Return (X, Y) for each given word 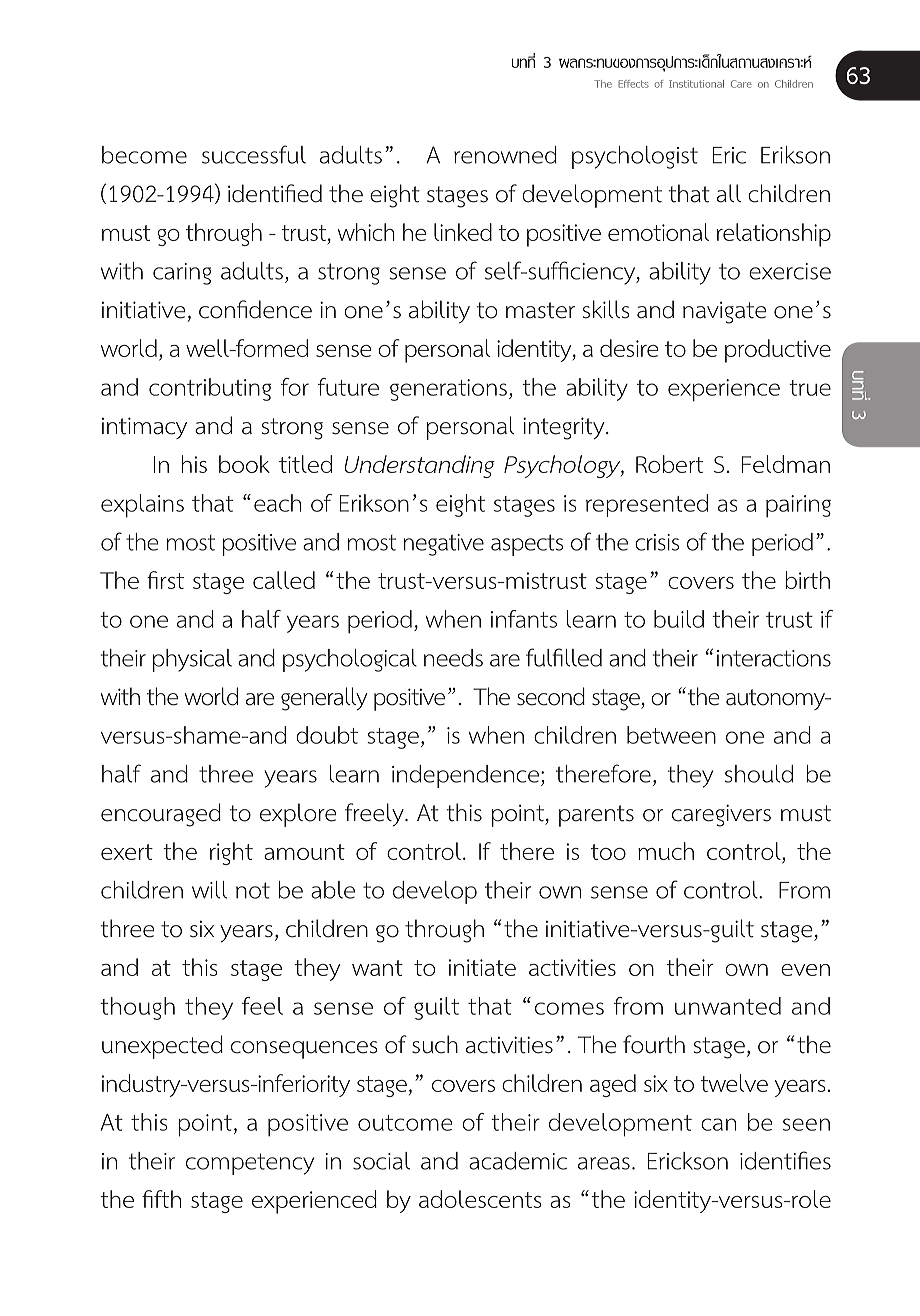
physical (192, 660)
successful (254, 154)
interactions (774, 658)
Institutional (696, 84)
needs (453, 658)
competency (250, 1164)
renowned (505, 155)
